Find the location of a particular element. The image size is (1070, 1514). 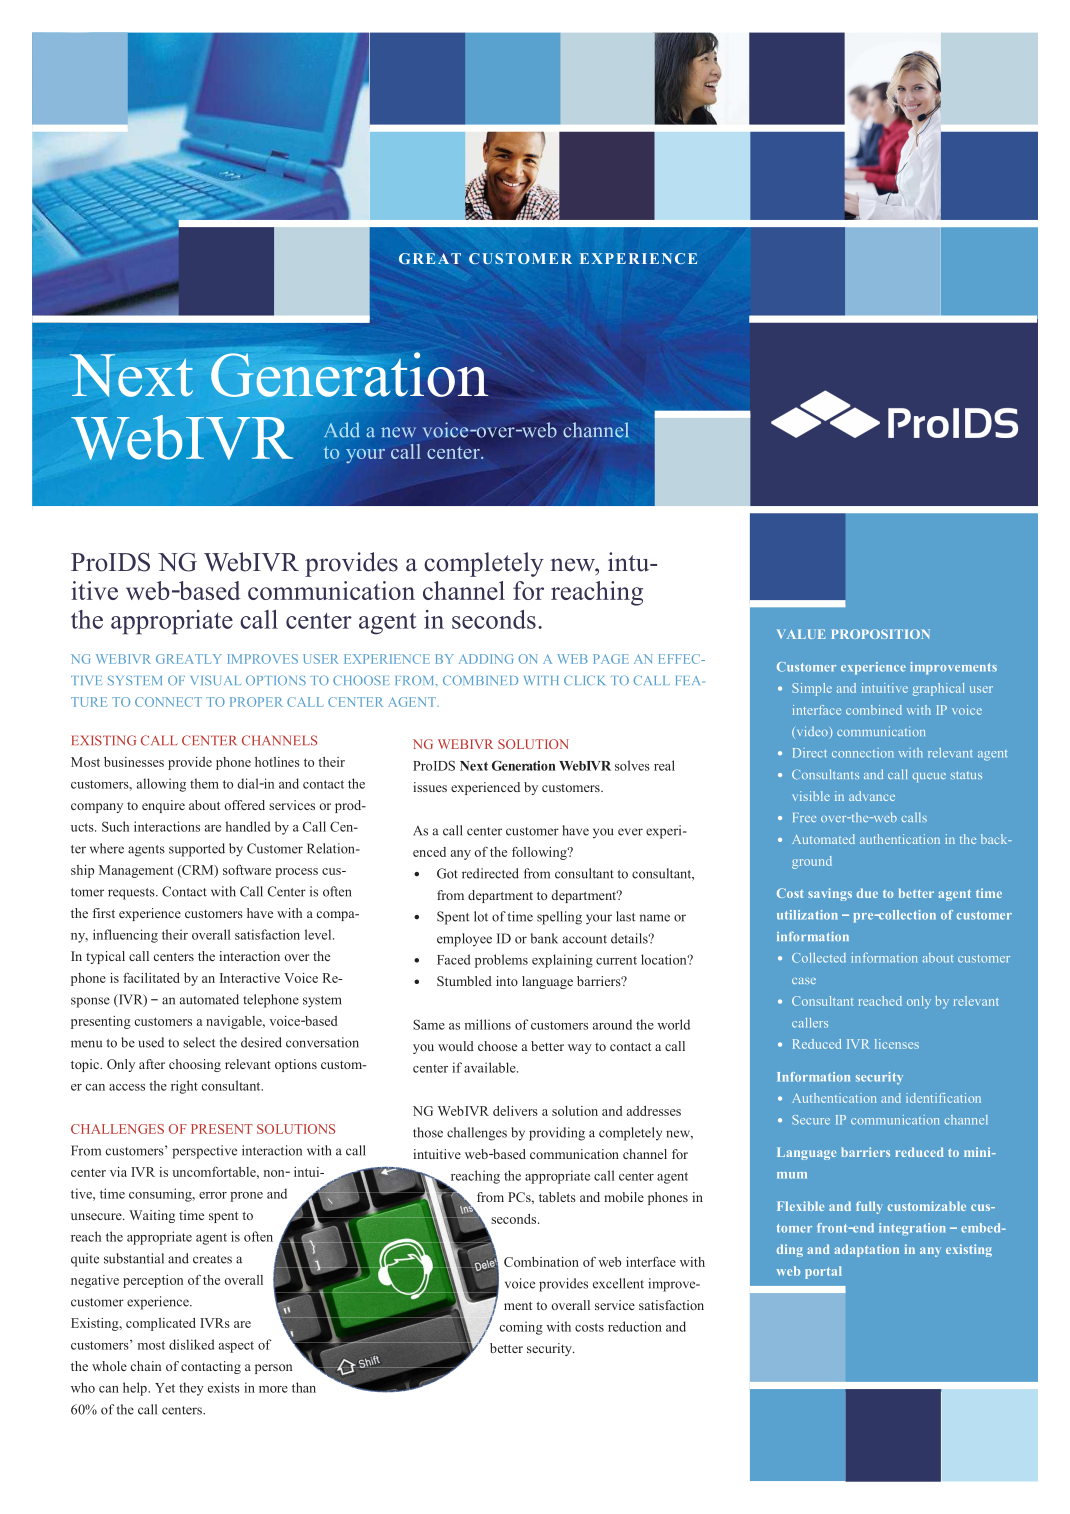

mobile is located at coordinates (624, 1197).
